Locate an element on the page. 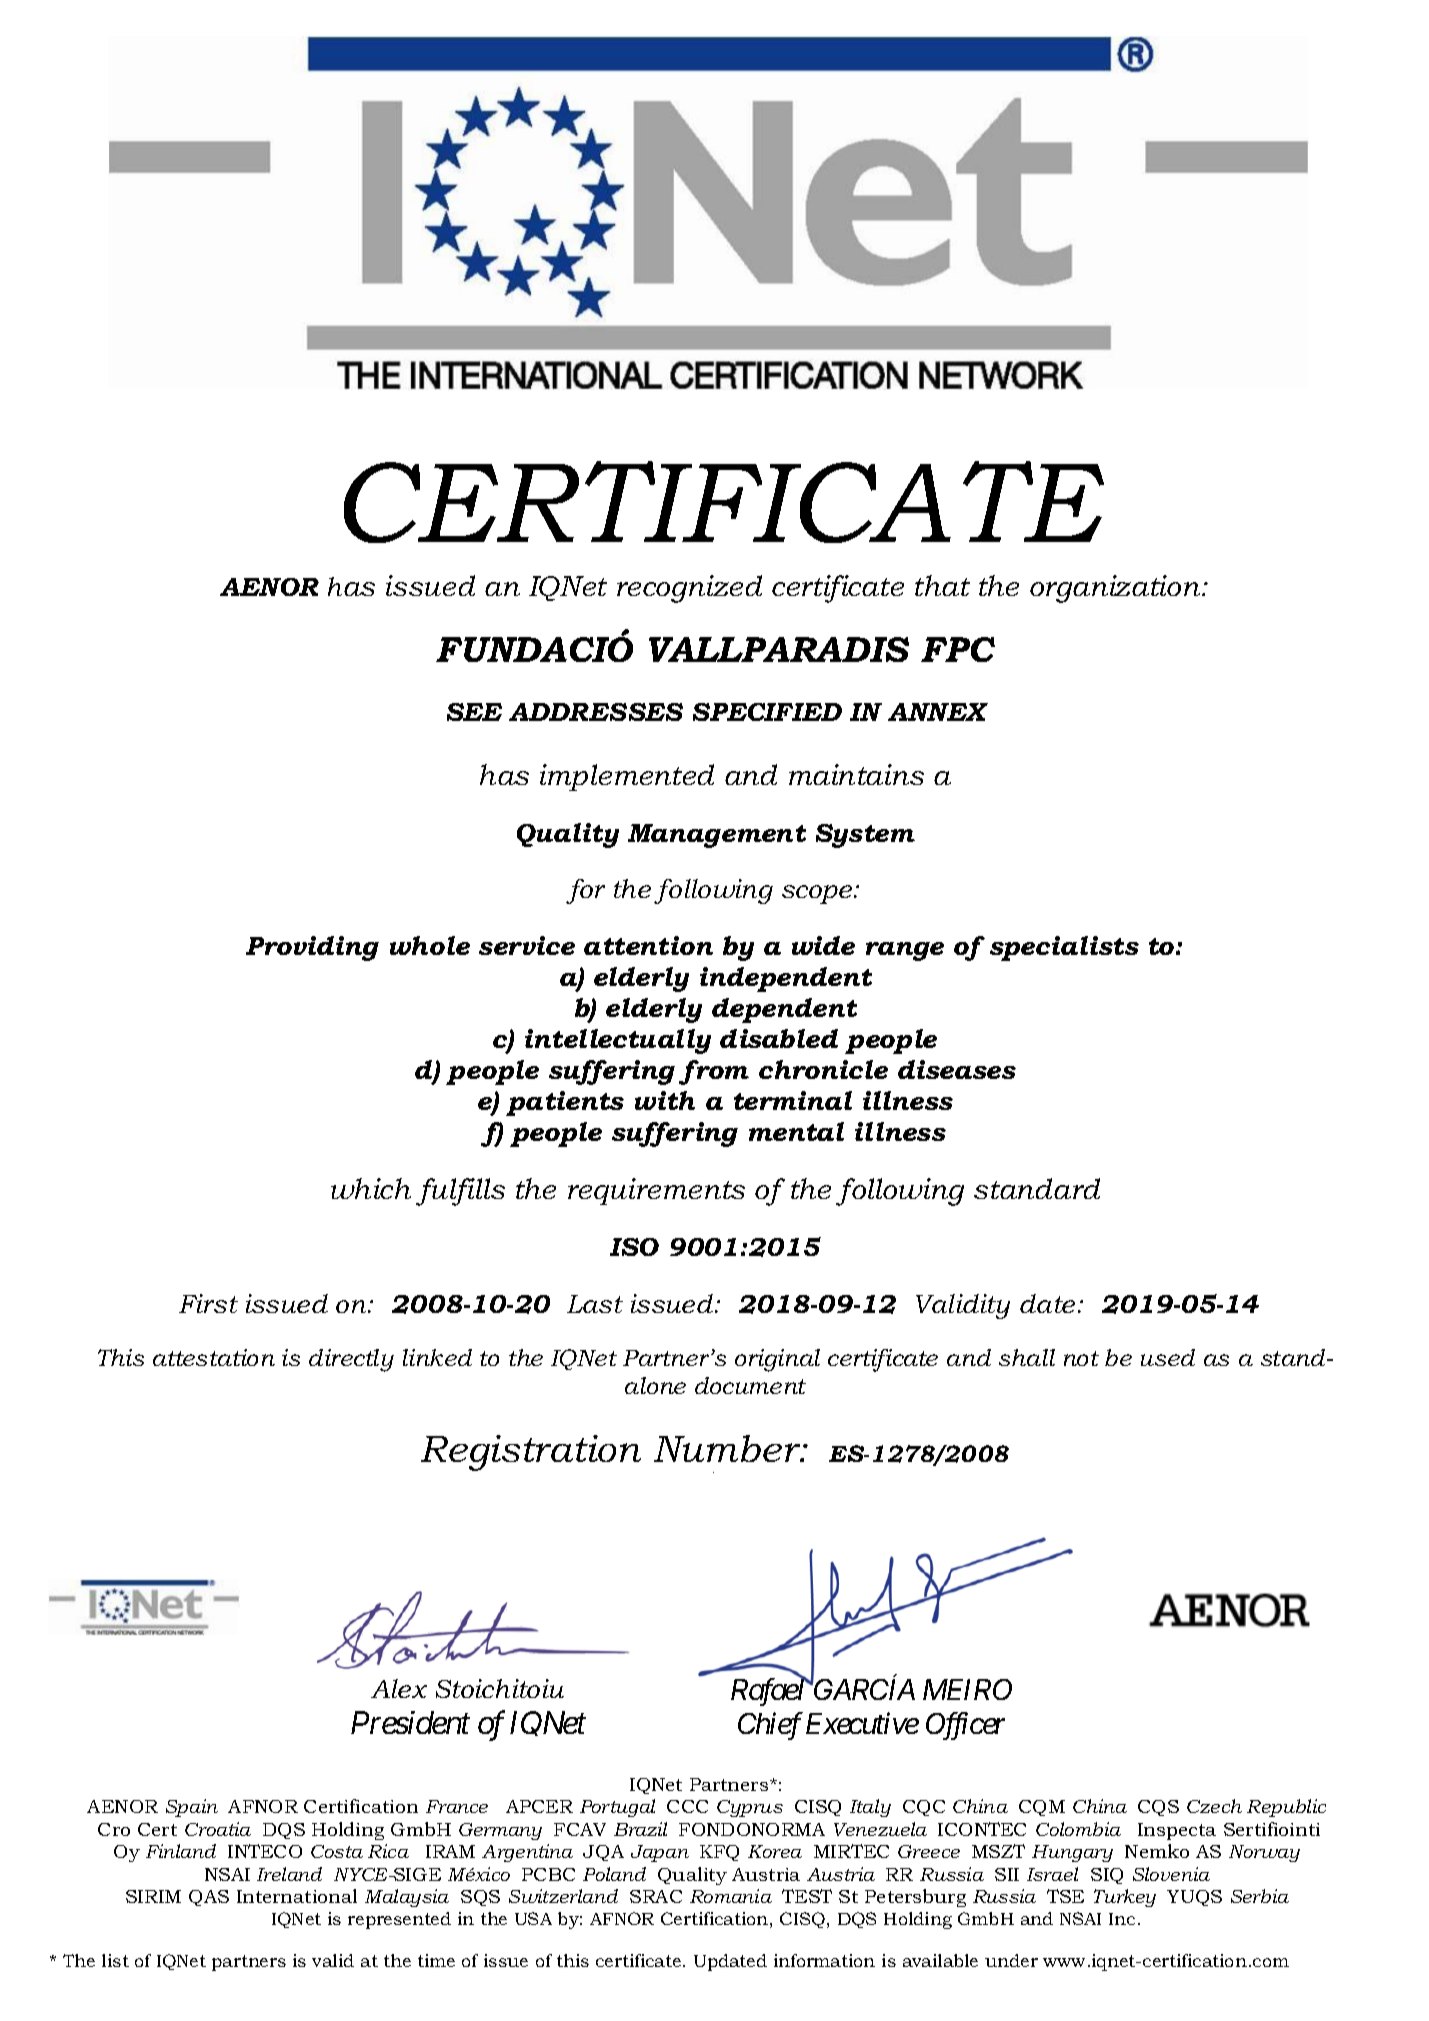 This image has height=2021, width=1429. recognized is located at coordinates (689, 589).
